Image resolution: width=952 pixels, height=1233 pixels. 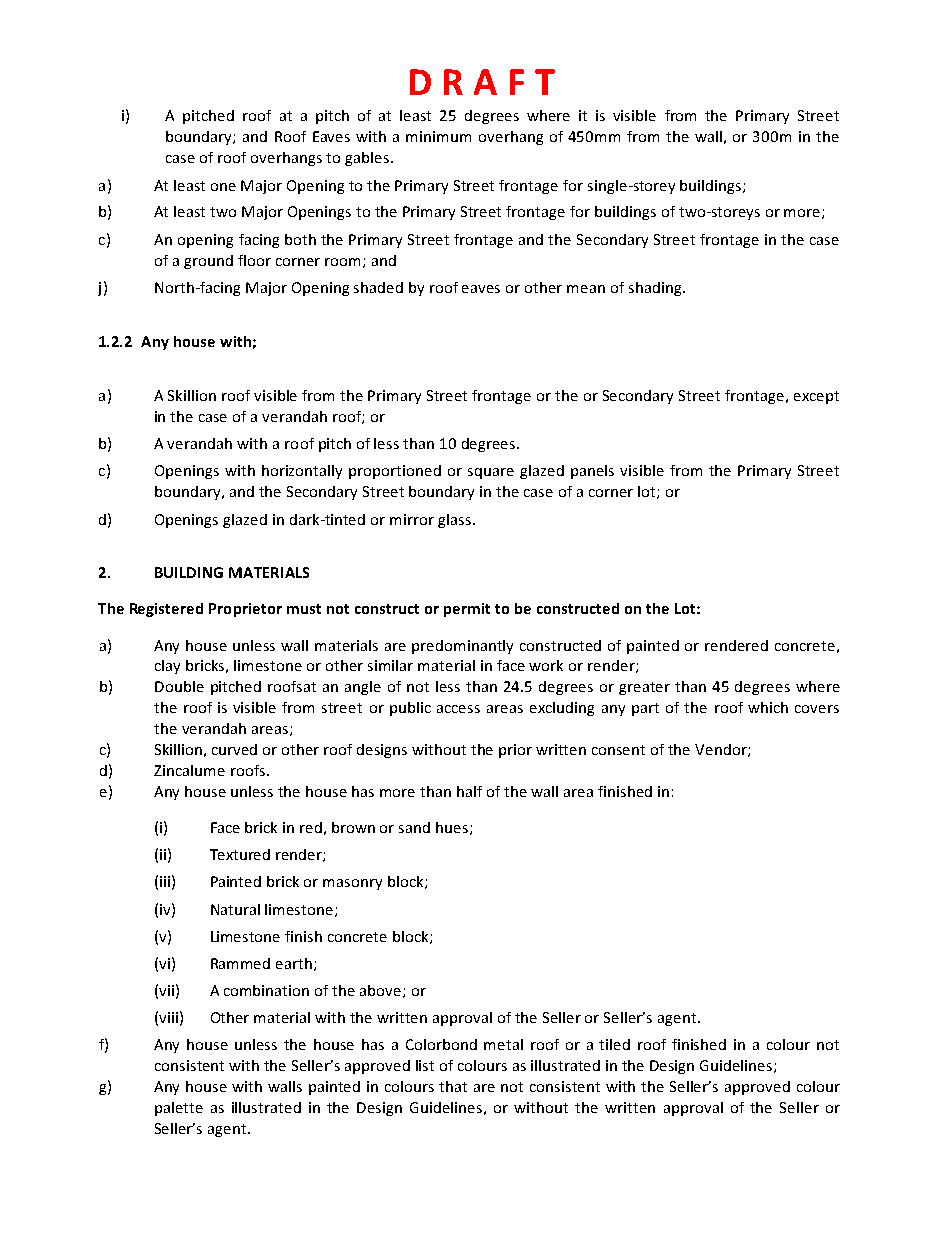 I want to click on except, so click(x=816, y=397).
